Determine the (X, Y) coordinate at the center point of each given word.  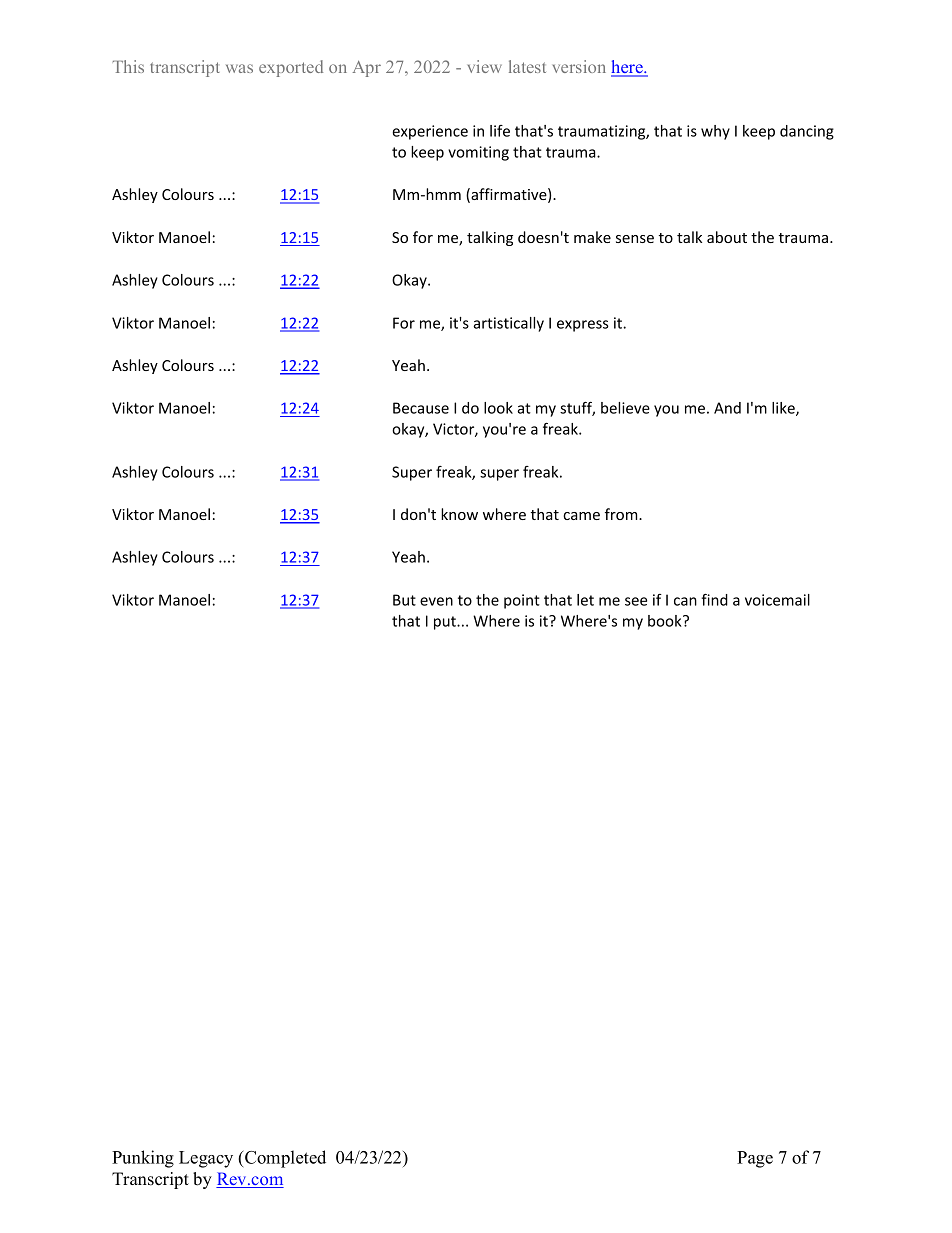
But (404, 600)
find (714, 600)
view (485, 66)
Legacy (206, 1159)
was (239, 68)
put (446, 623)
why (715, 132)
